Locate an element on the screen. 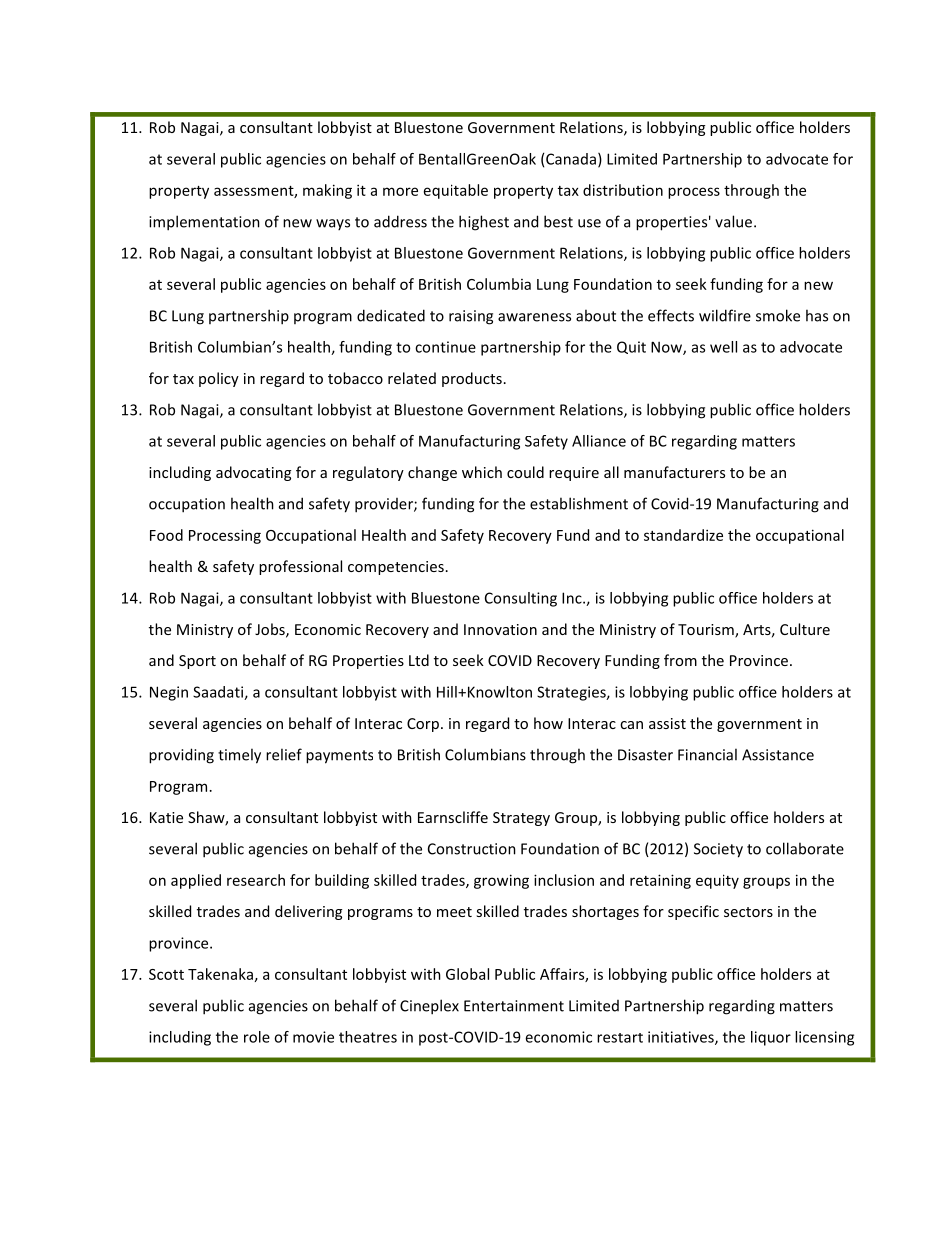 The width and height of the screenshot is (952, 1233). Entertainment is located at coordinates (514, 1006).
